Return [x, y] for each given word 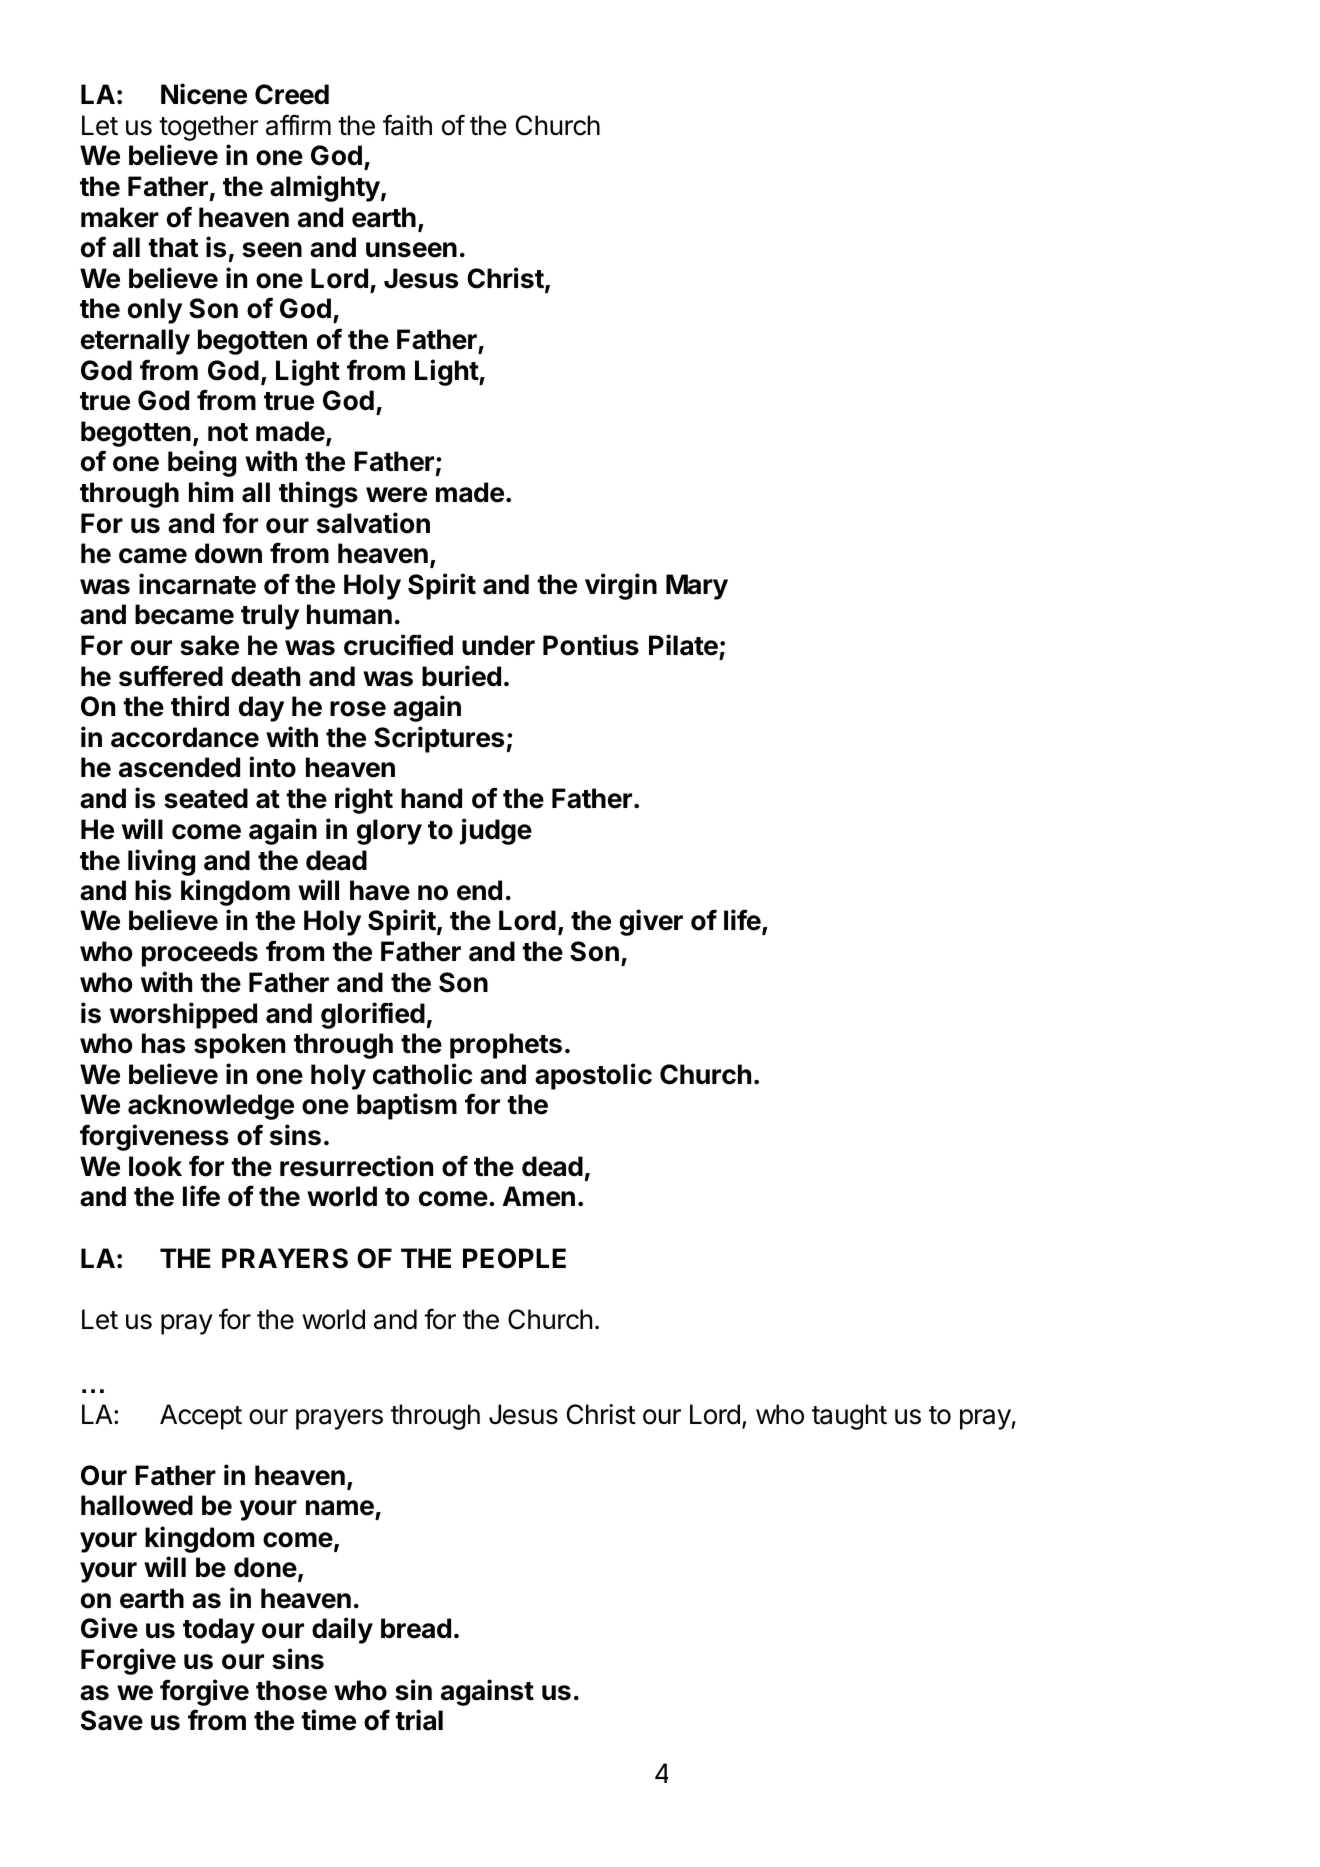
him [211, 491]
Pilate [684, 646]
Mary [697, 587]
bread [416, 1628]
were [396, 495]
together [208, 128]
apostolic [593, 1076]
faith [407, 125]
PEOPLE [514, 1258]
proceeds [200, 954]
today [219, 1631]
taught [849, 1417]
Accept [201, 1417]
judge [496, 831]
